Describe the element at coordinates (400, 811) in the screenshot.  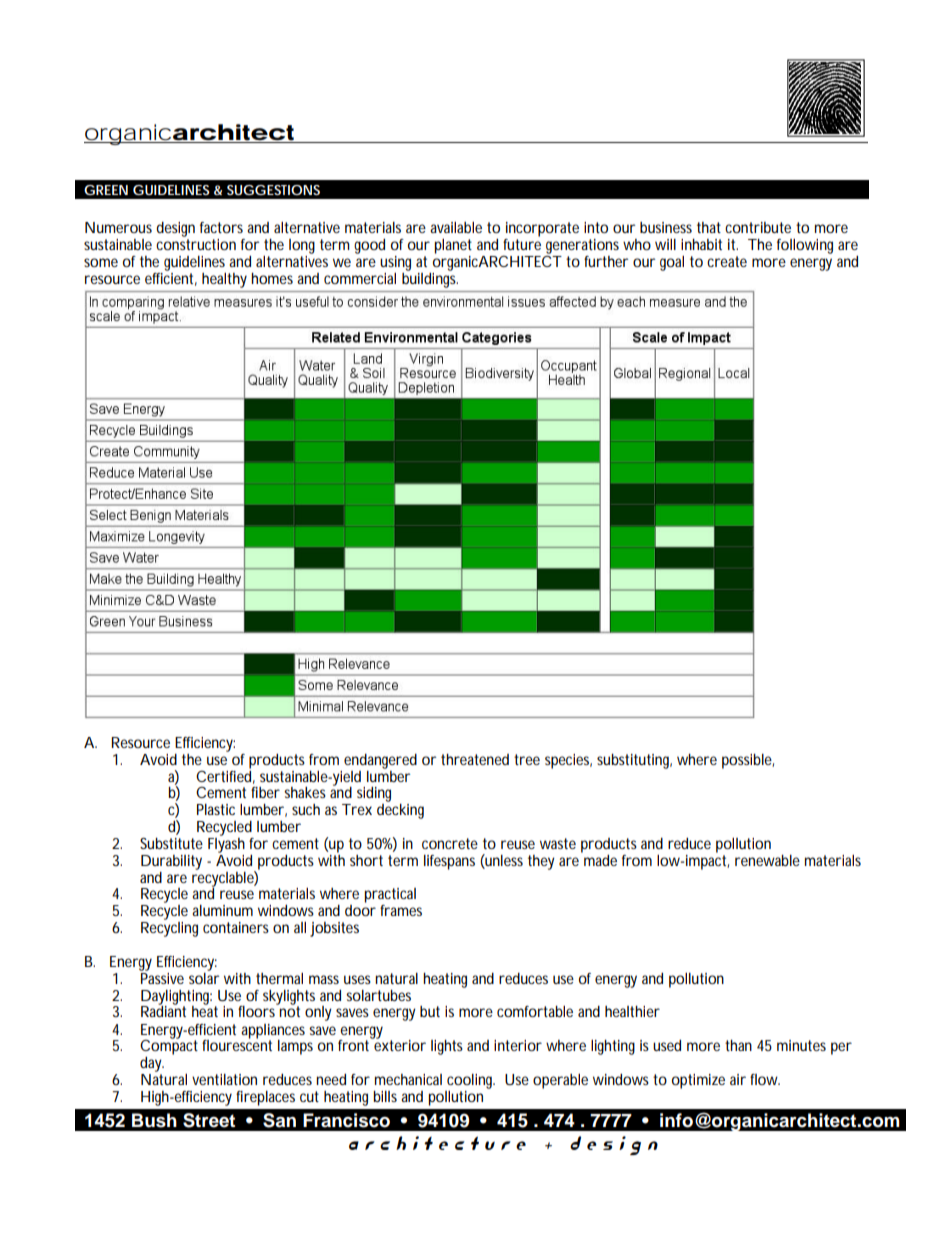
I see `decking` at that location.
